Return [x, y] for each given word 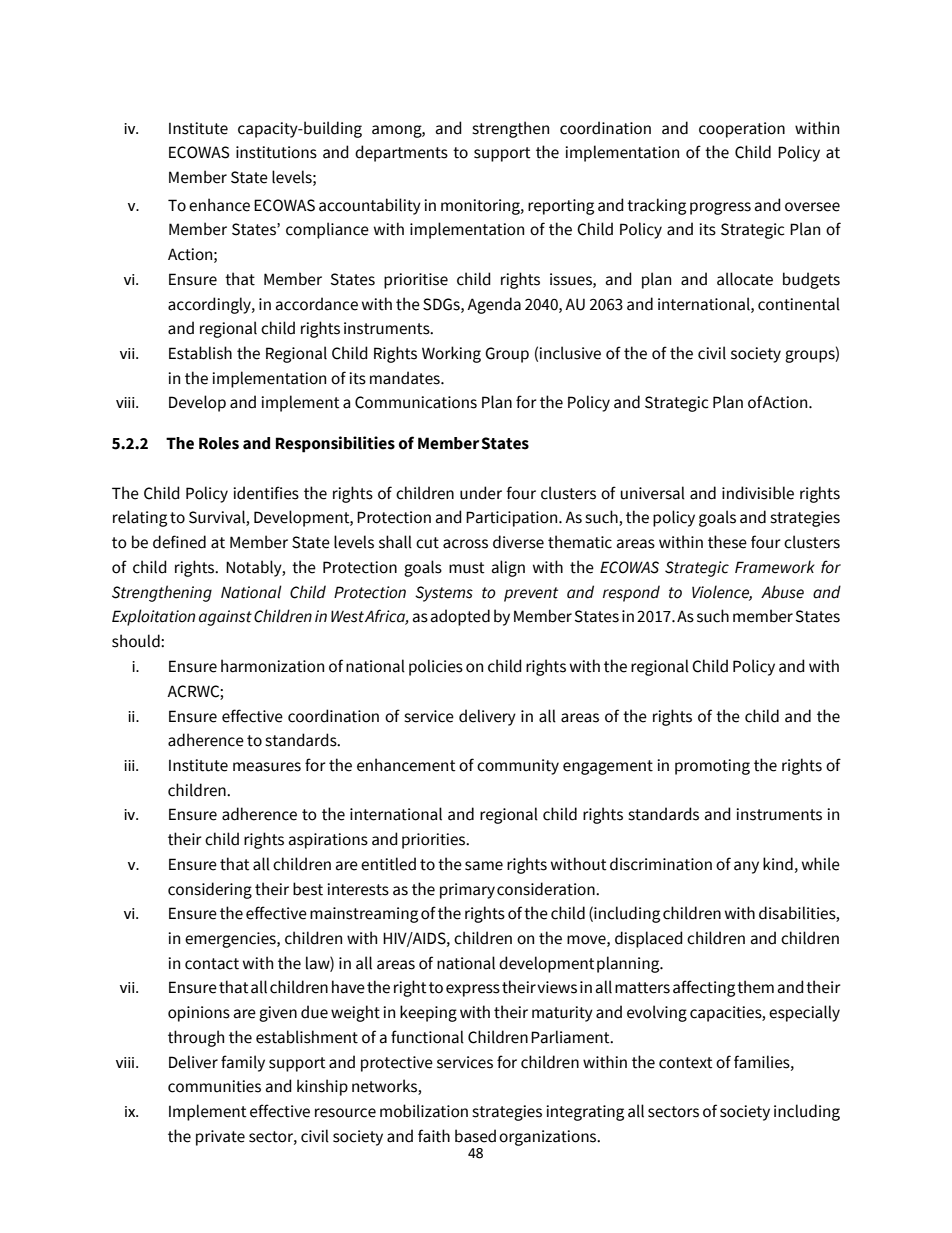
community [518, 767]
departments [401, 153]
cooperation [742, 130]
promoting [712, 767]
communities [214, 1086]
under [481, 493]
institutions [276, 152]
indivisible [758, 493]
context [686, 1063]
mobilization [424, 1111]
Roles [219, 443]
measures [267, 767]
